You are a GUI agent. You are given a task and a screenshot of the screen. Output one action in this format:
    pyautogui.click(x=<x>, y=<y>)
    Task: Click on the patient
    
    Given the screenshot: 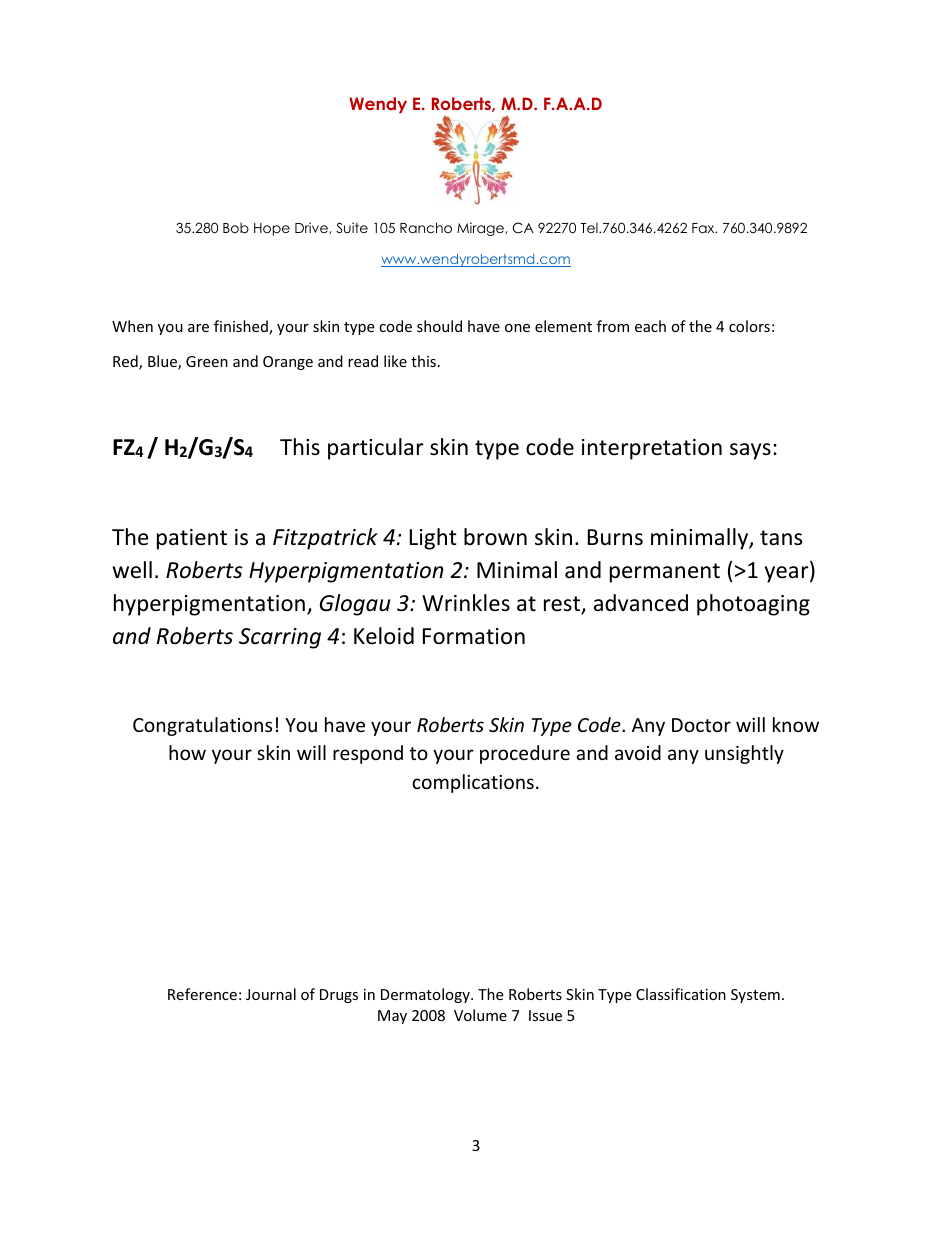 What is the action you would take?
    pyautogui.click(x=192, y=539)
